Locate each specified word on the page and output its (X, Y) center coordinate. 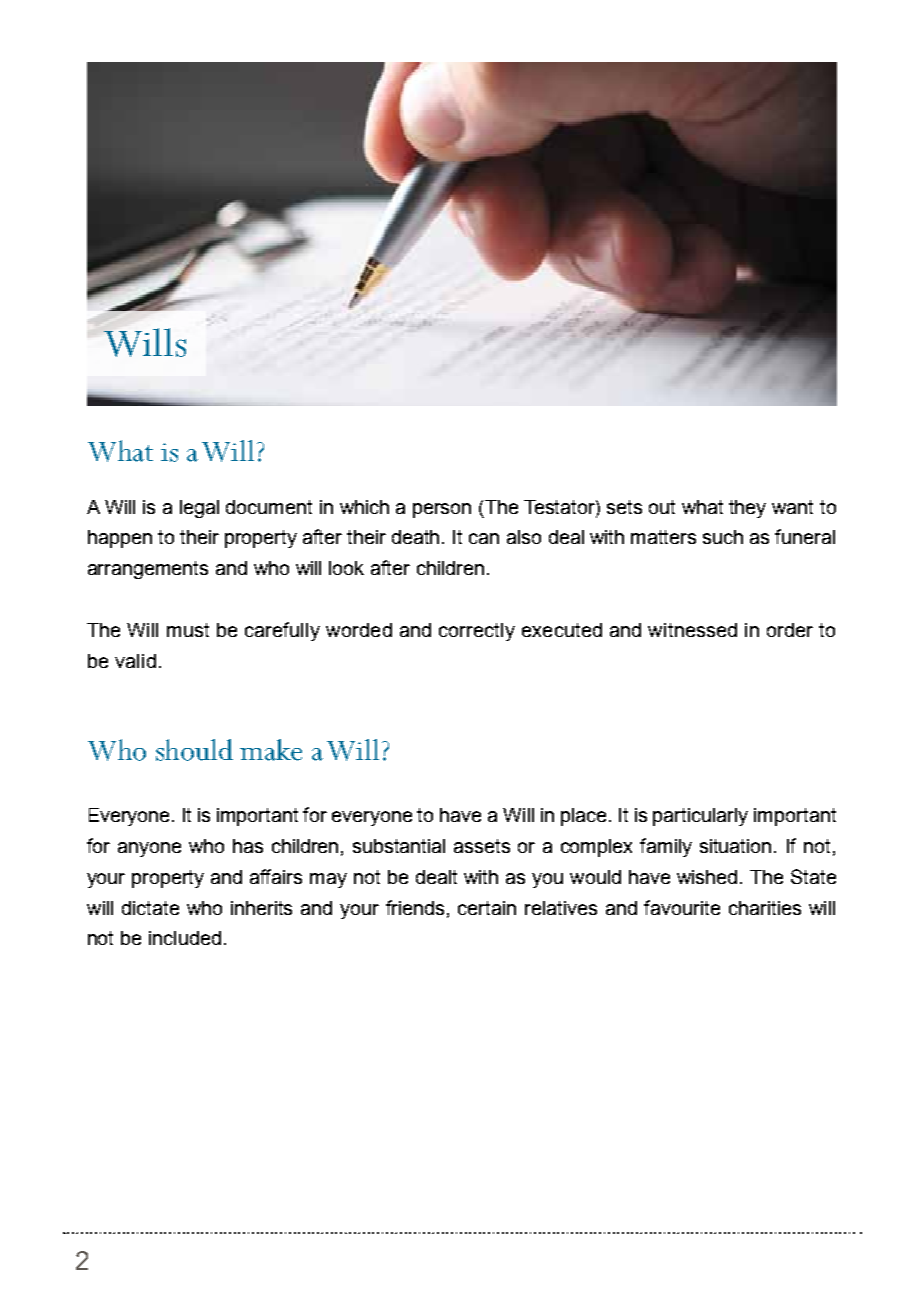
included (185, 938)
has (248, 846)
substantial (399, 846)
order (790, 630)
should (194, 750)
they (747, 509)
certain (487, 908)
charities (765, 908)
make (271, 750)
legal (199, 509)
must (188, 630)
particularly (700, 817)
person (442, 510)
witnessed (692, 630)
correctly (477, 632)
